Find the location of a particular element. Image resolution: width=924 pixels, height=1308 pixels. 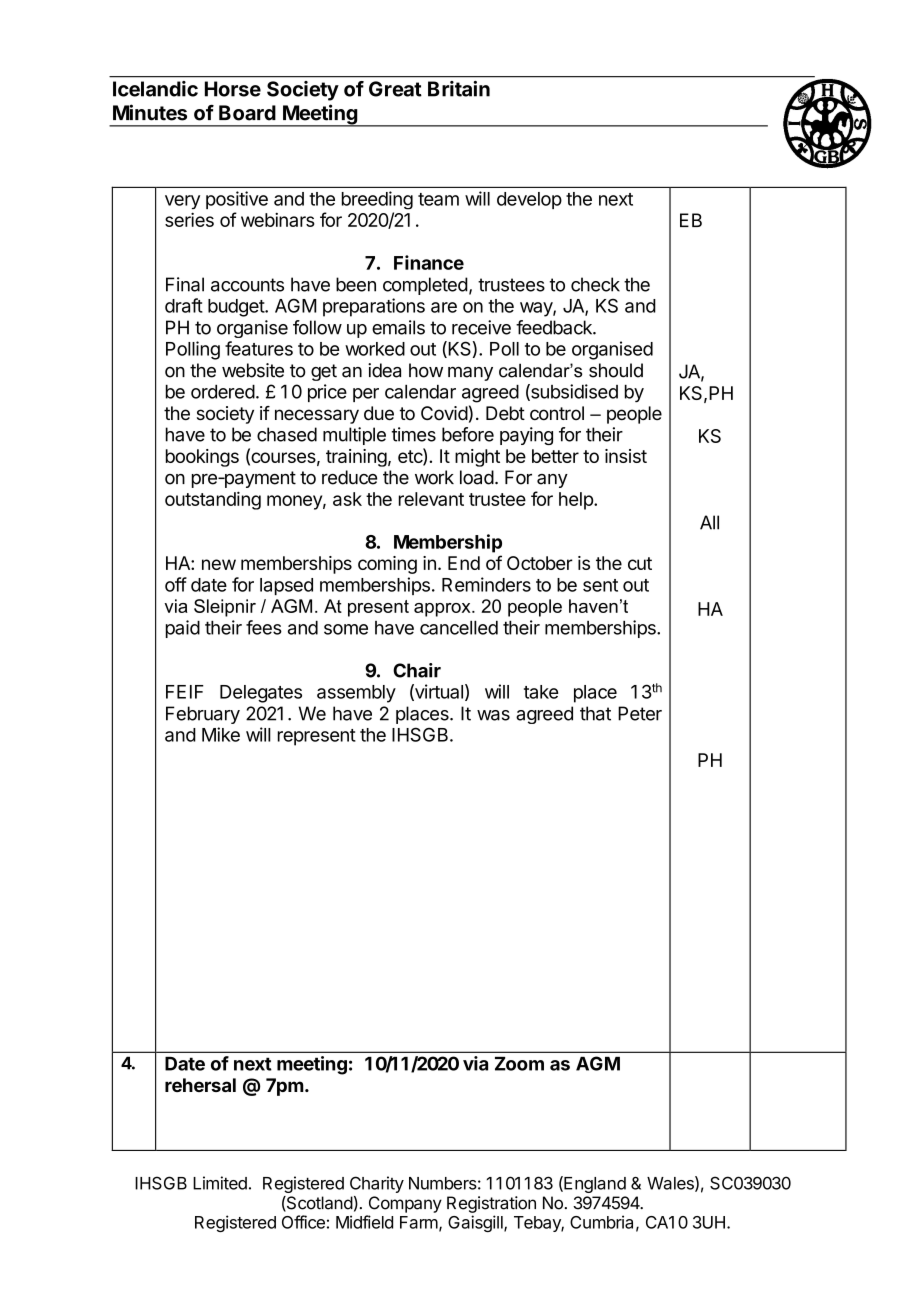

relevant is located at coordinates (431, 499).
